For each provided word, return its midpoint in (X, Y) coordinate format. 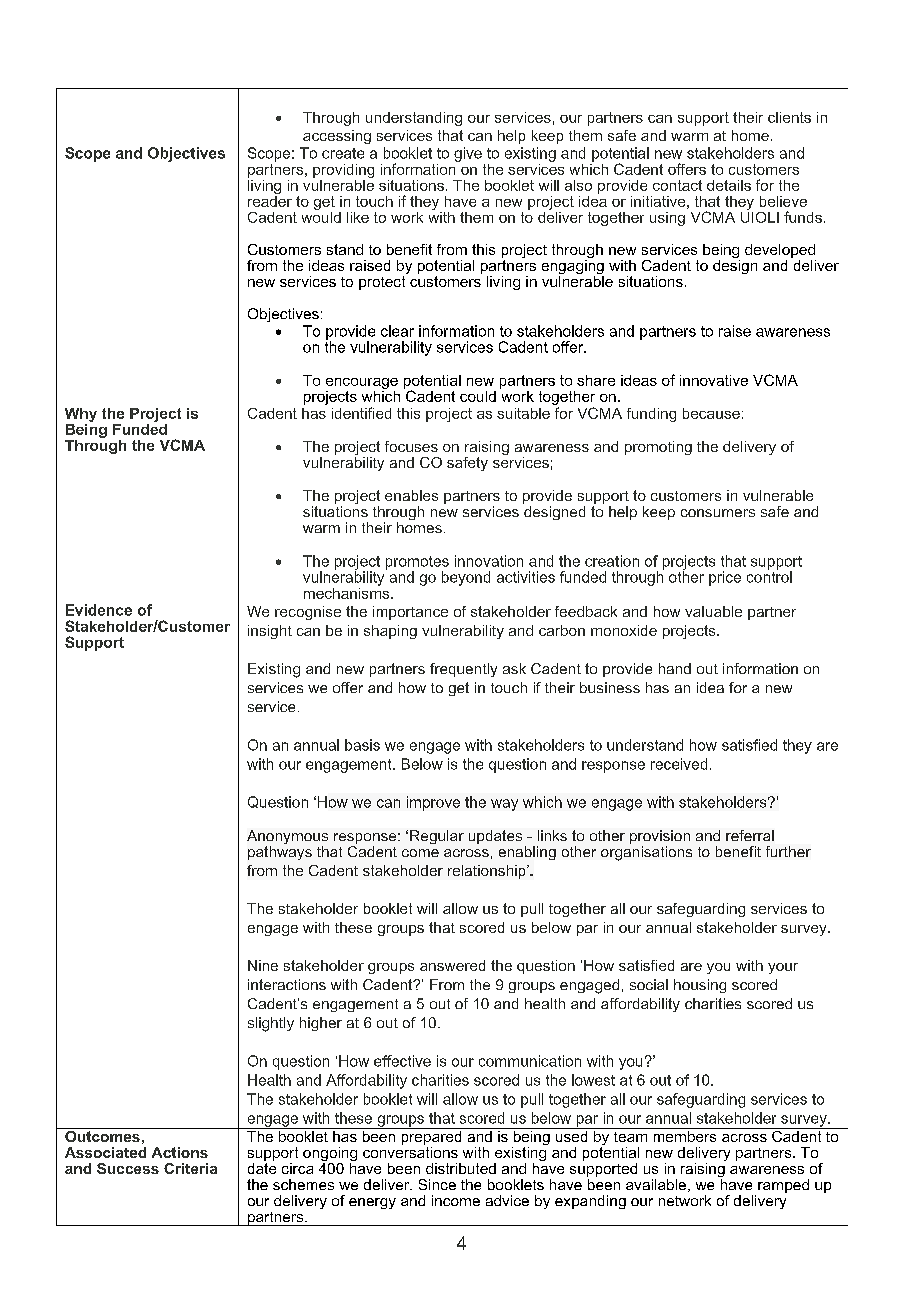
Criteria (190, 1168)
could (478, 396)
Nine (263, 965)
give (468, 154)
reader (270, 200)
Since (437, 1184)
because (711, 413)
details (729, 185)
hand (675, 668)
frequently (463, 670)
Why (81, 415)
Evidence (99, 610)
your (783, 968)
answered (452, 965)
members (685, 1135)
